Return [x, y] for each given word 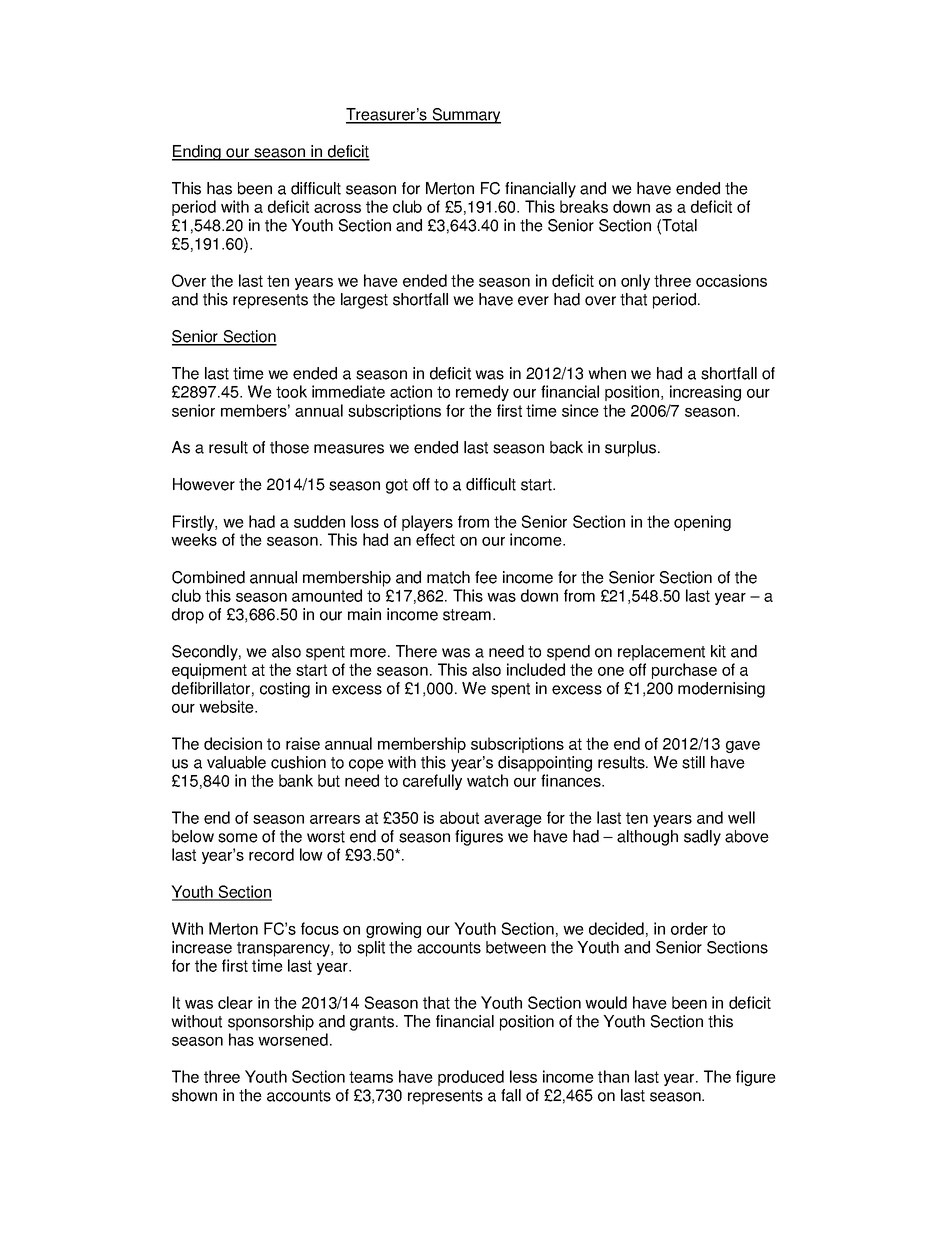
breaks [584, 206]
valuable [236, 762]
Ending [197, 153]
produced [471, 1078]
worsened [293, 1039]
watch [487, 780]
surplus [632, 449]
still [693, 762]
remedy [482, 393]
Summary [465, 116]
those [289, 447]
